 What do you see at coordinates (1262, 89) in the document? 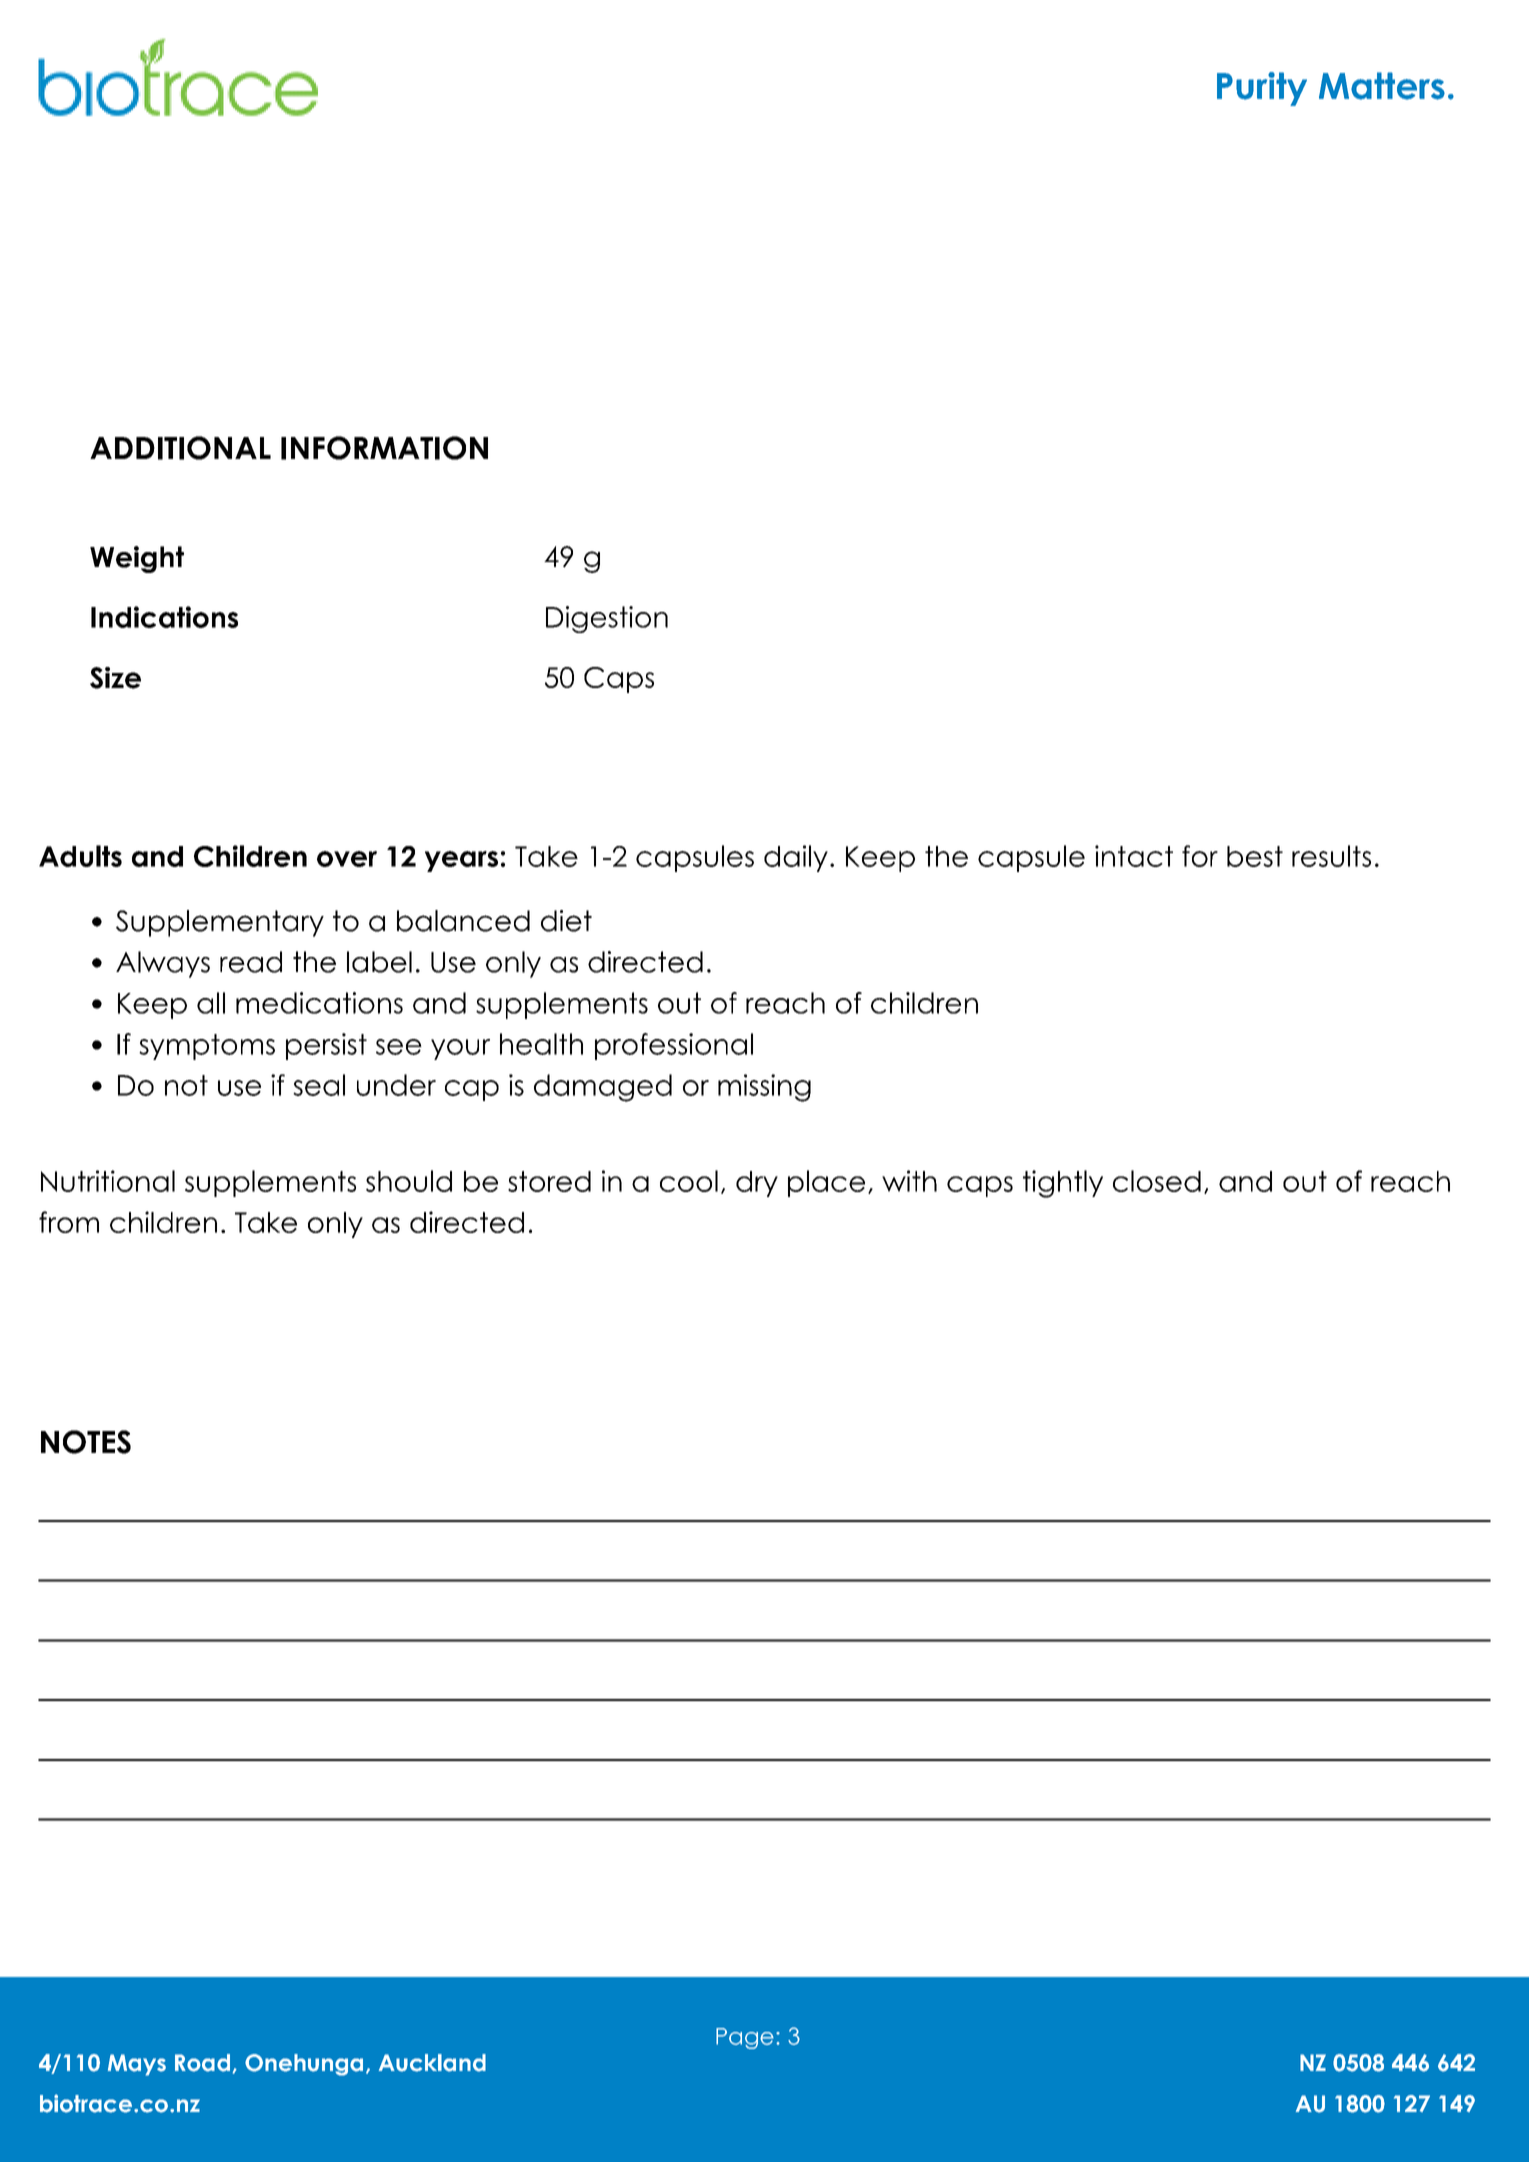
I see `Purity` at bounding box center [1262, 89].
